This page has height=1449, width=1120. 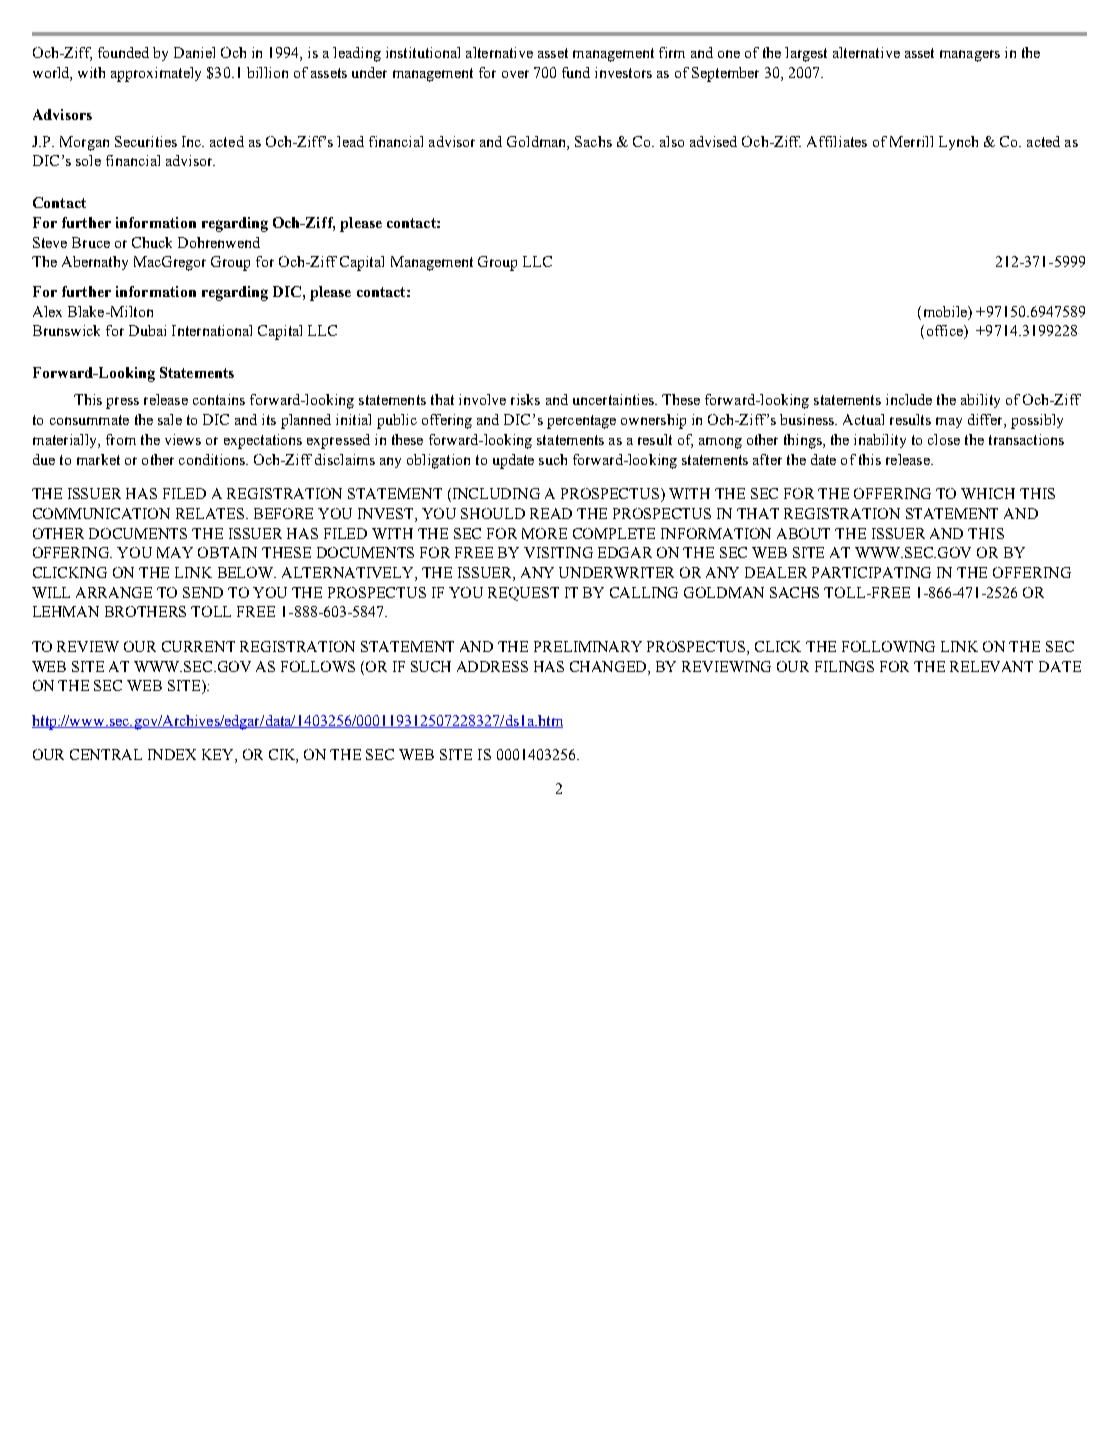 What do you see at coordinates (844, 666) in the page?
I see `FILINGS` at bounding box center [844, 666].
